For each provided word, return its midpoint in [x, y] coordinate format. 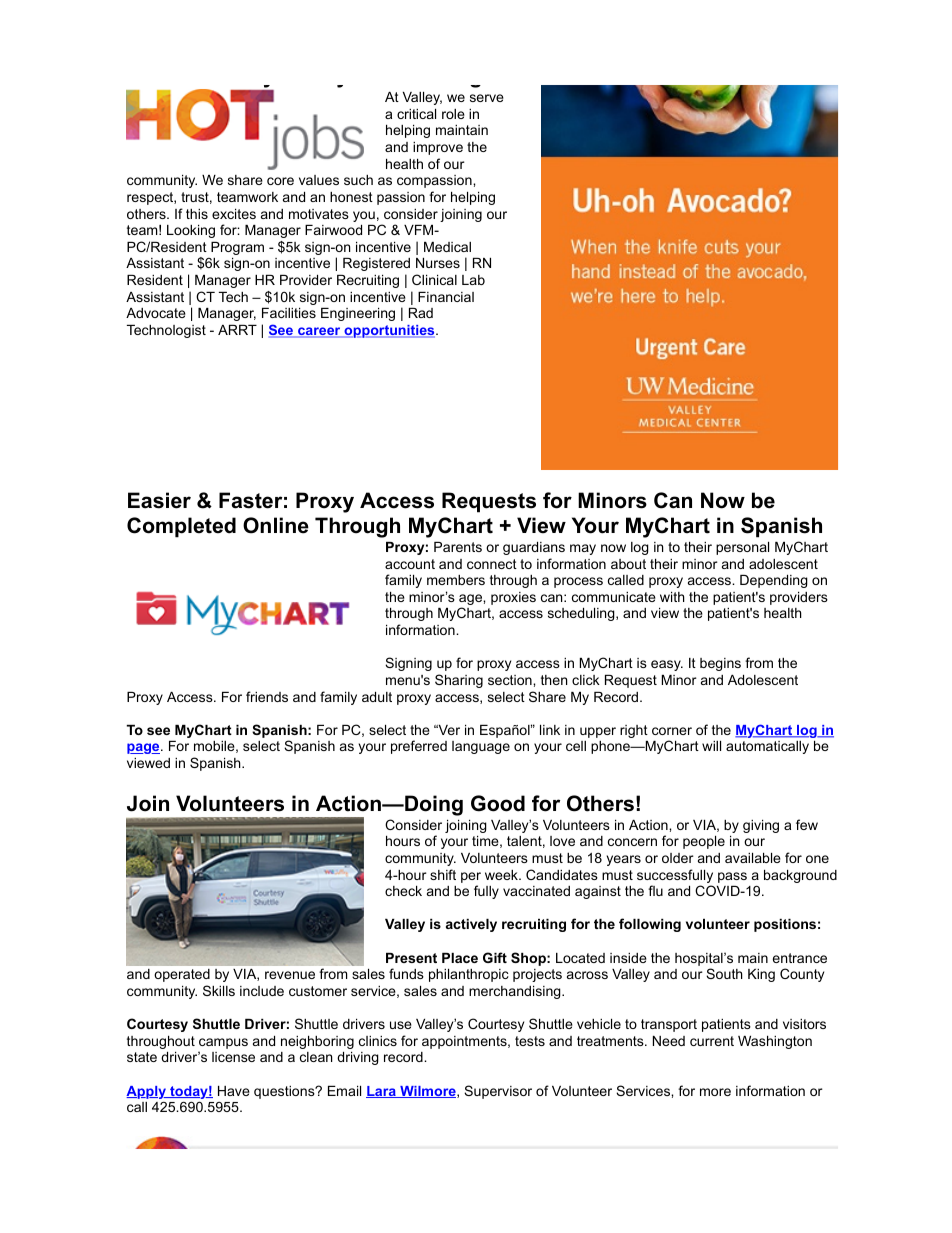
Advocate [156, 313]
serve [487, 98]
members [456, 580]
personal [742, 548]
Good [498, 803]
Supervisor [498, 1092]
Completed [181, 527]
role [453, 114]
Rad [421, 313]
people [704, 842]
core [280, 181]
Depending [774, 581]
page [144, 748]
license [233, 1057]
